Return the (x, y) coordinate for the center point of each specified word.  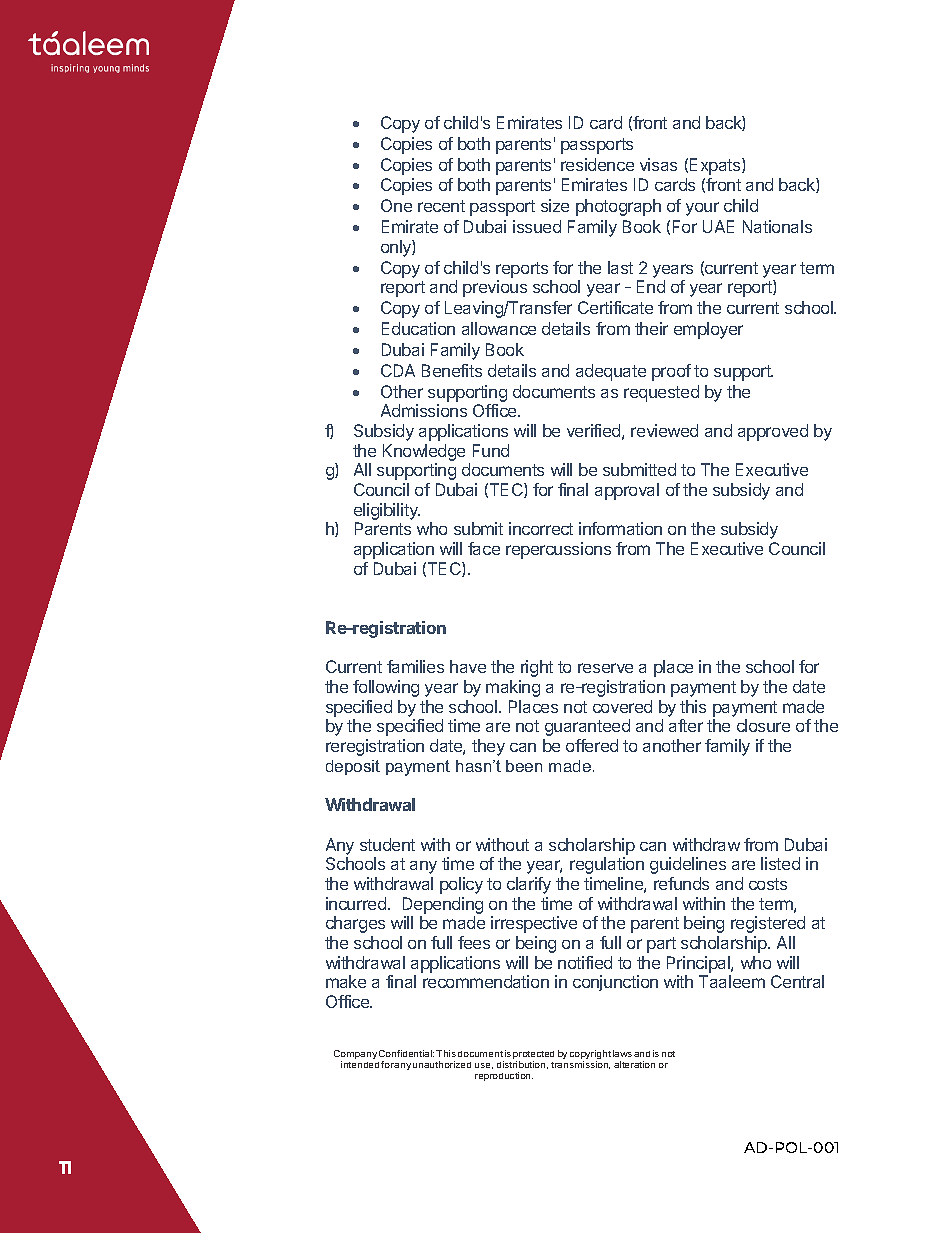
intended (360, 1064)
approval (627, 491)
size (555, 205)
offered (592, 745)
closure (763, 725)
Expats (716, 166)
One (396, 205)
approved (773, 432)
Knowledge (424, 452)
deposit (353, 767)
